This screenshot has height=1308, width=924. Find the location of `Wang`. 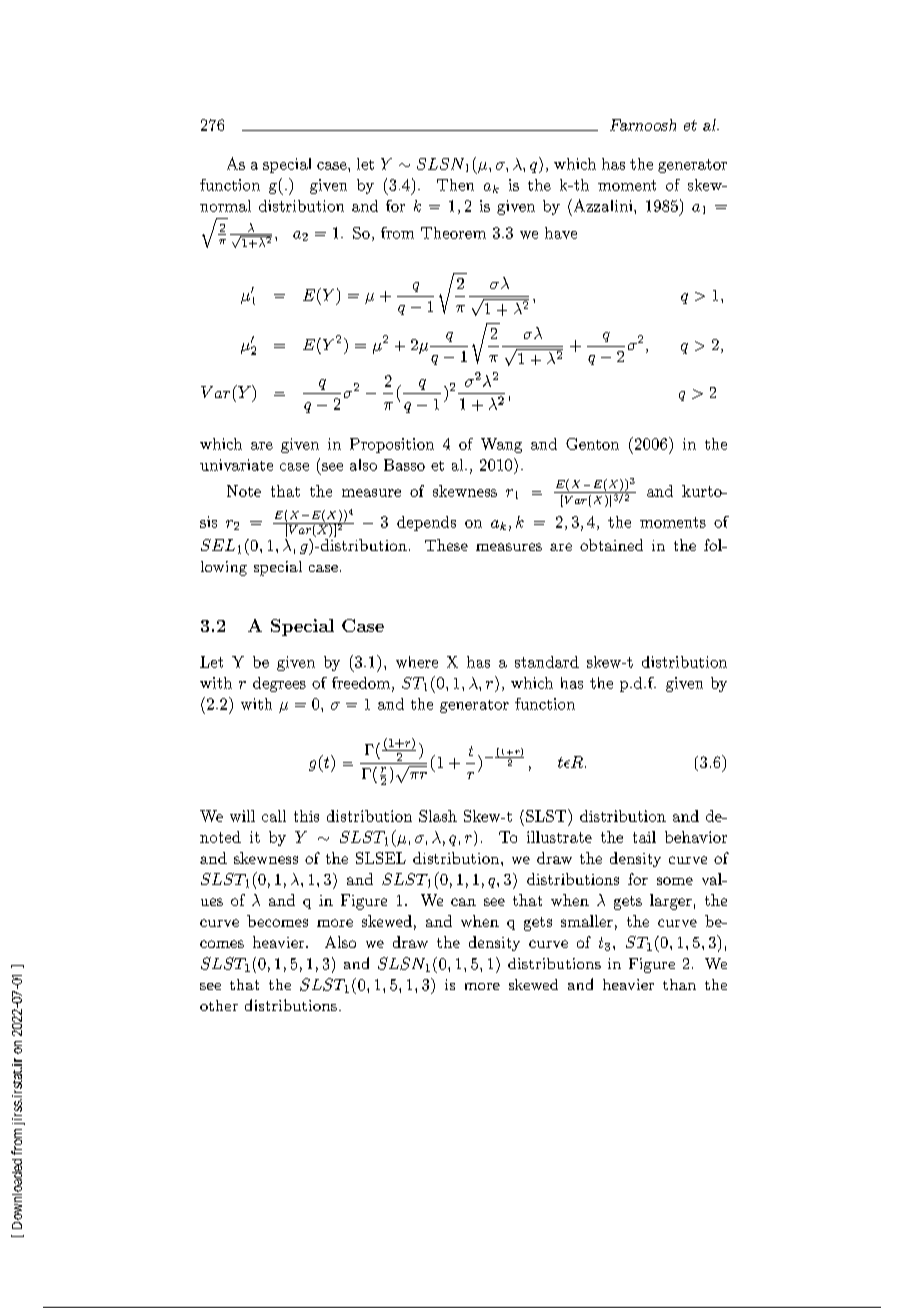

Wang is located at coordinates (501, 445).
